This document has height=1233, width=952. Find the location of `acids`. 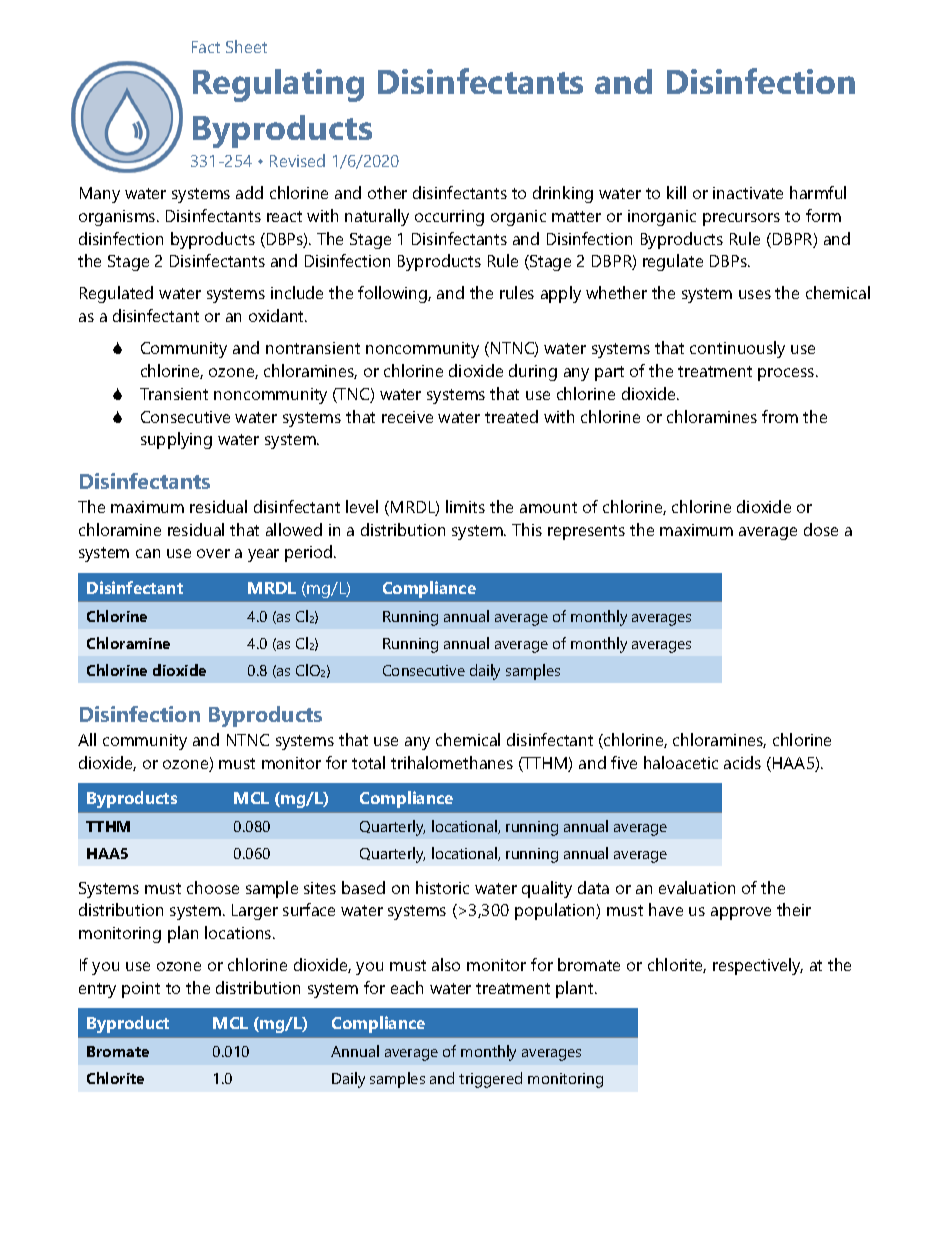

acids is located at coordinates (742, 762).
